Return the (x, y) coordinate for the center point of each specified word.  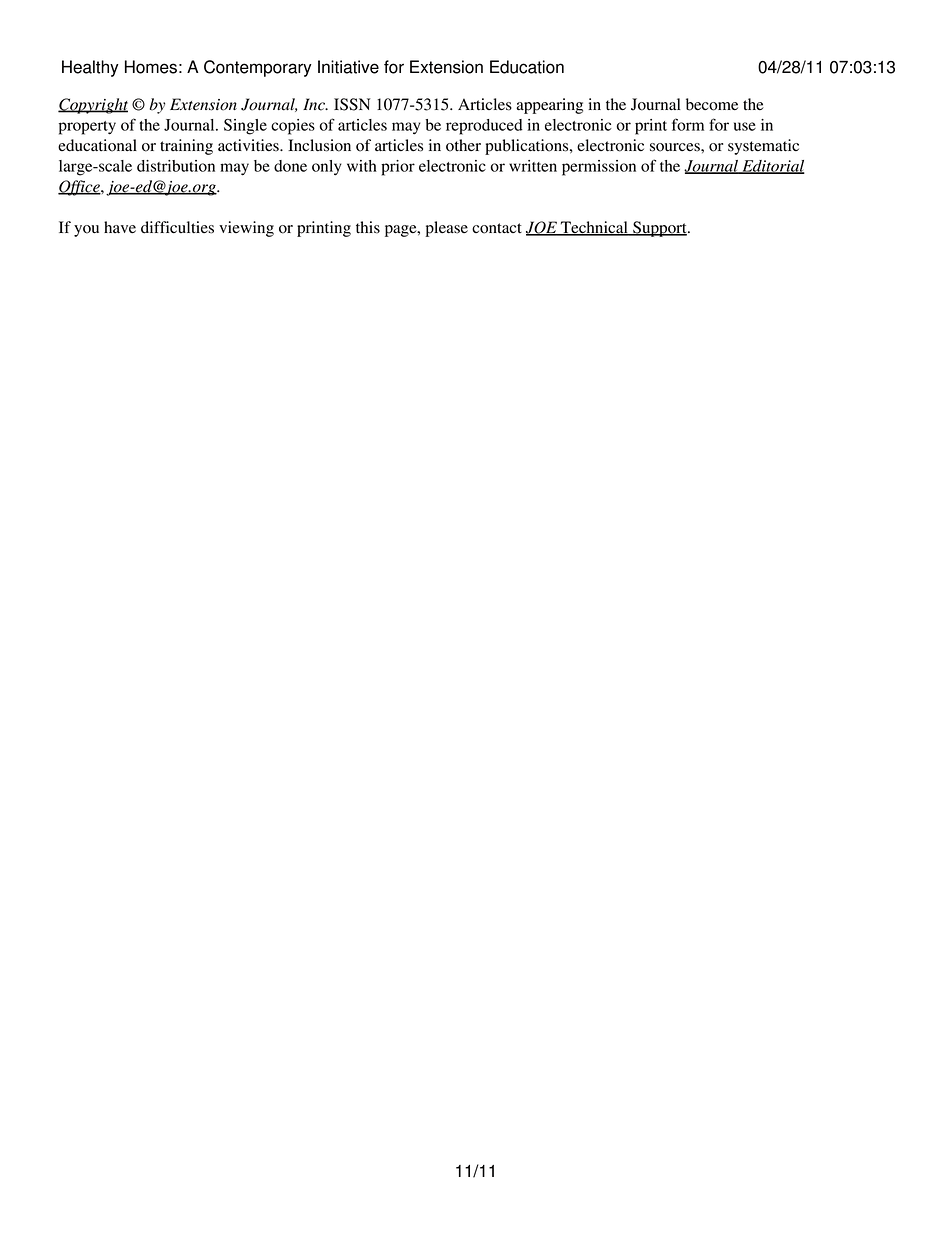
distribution (176, 166)
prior (398, 168)
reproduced (484, 127)
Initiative (348, 67)
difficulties (177, 227)
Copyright (93, 106)
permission (599, 168)
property (87, 128)
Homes (151, 67)
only (327, 168)
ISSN (352, 104)
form (688, 124)
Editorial (772, 167)
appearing (549, 106)
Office (80, 188)
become (712, 104)
